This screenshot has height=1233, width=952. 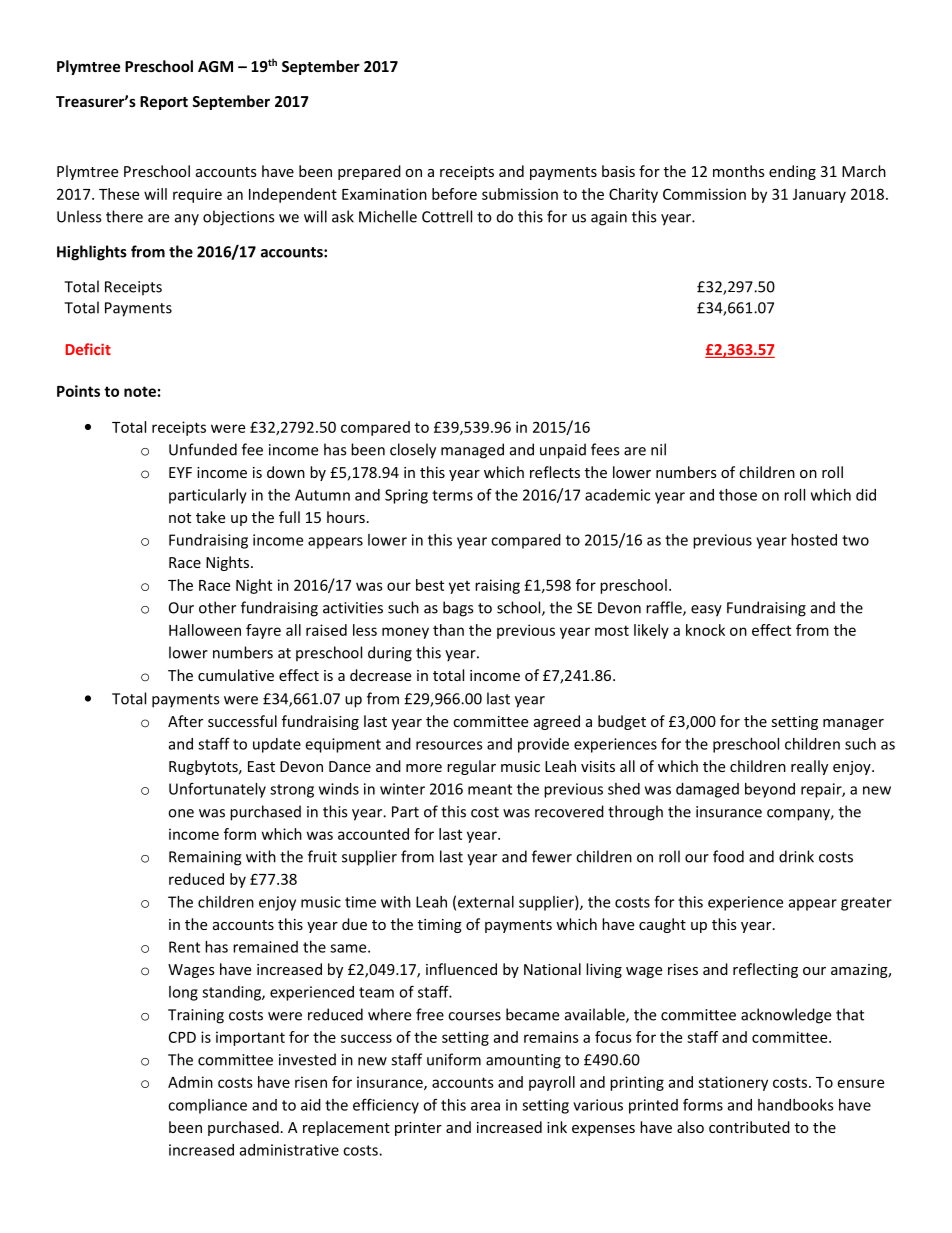 What do you see at coordinates (459, 587) in the screenshot?
I see `yet` at bounding box center [459, 587].
